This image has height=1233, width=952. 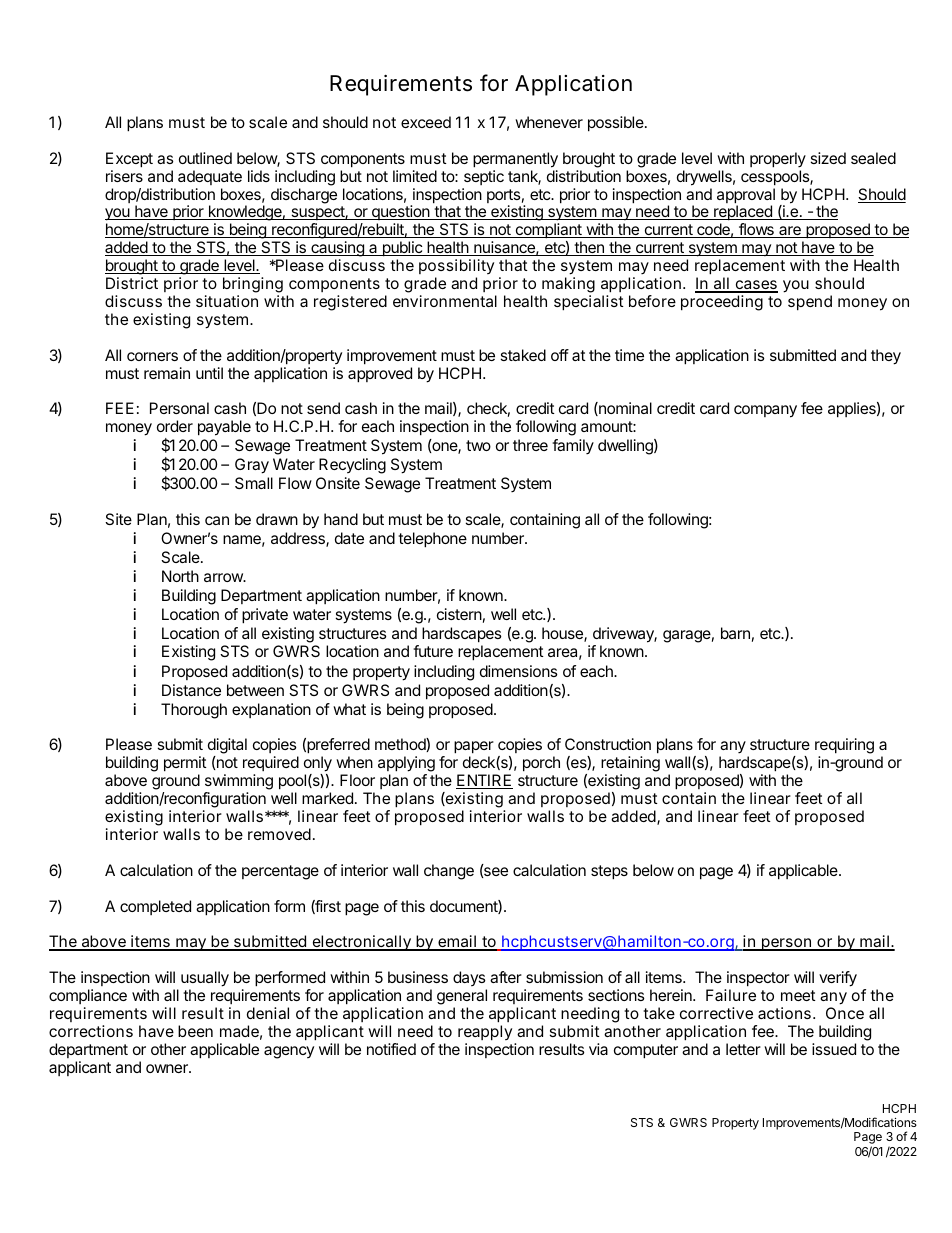 I want to click on paper, so click(x=474, y=747).
